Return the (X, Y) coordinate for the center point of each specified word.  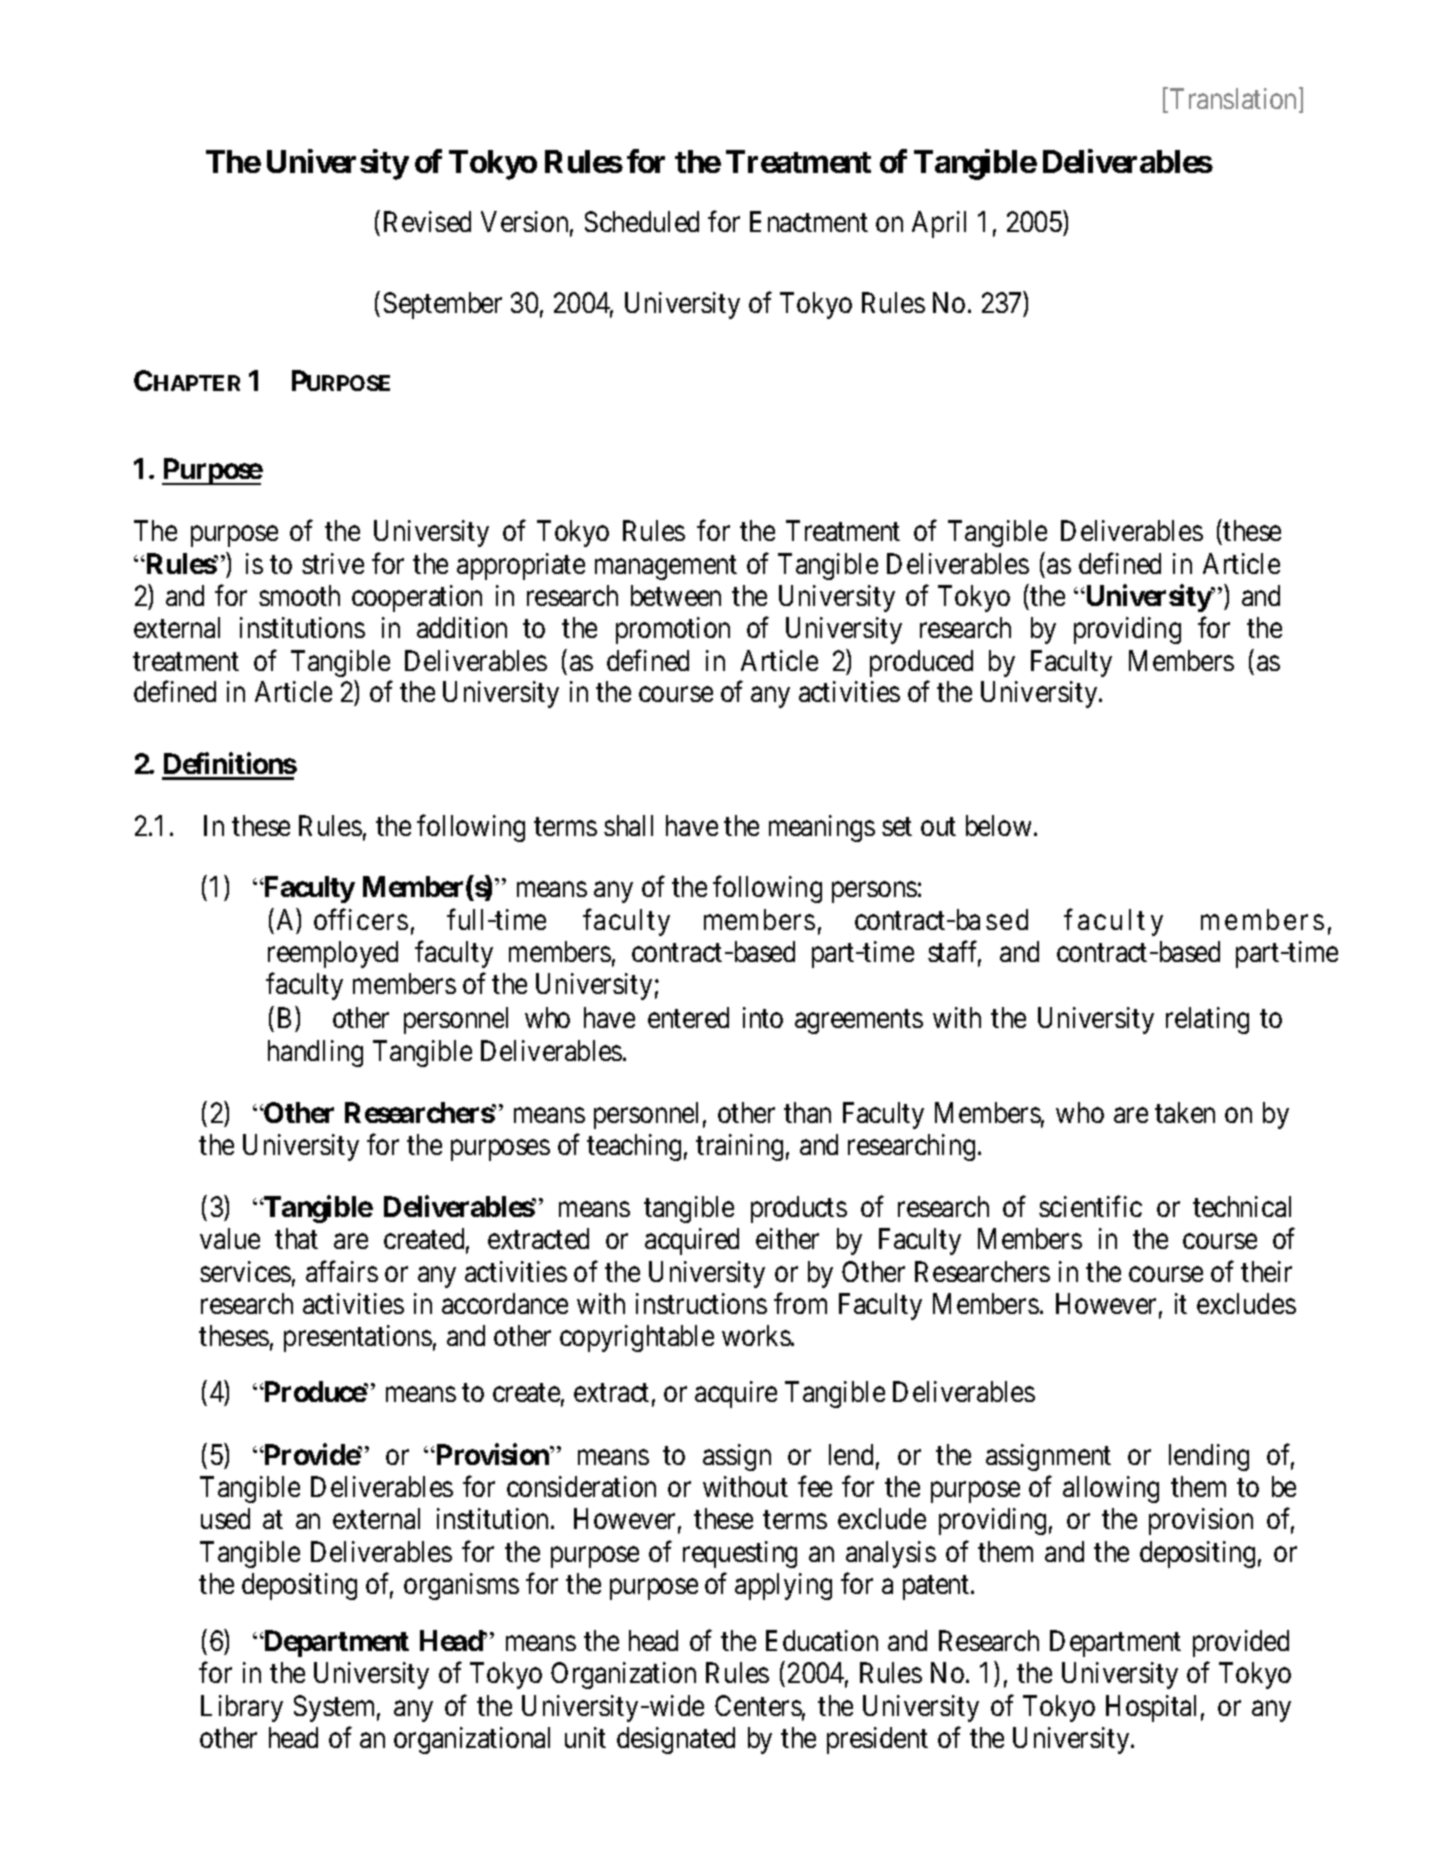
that (296, 1238)
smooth (299, 595)
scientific (1090, 1206)
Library (242, 1708)
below (998, 825)
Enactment (809, 221)
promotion (673, 630)
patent (937, 1588)
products (799, 1209)
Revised (427, 221)
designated (676, 1740)
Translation (1235, 99)
